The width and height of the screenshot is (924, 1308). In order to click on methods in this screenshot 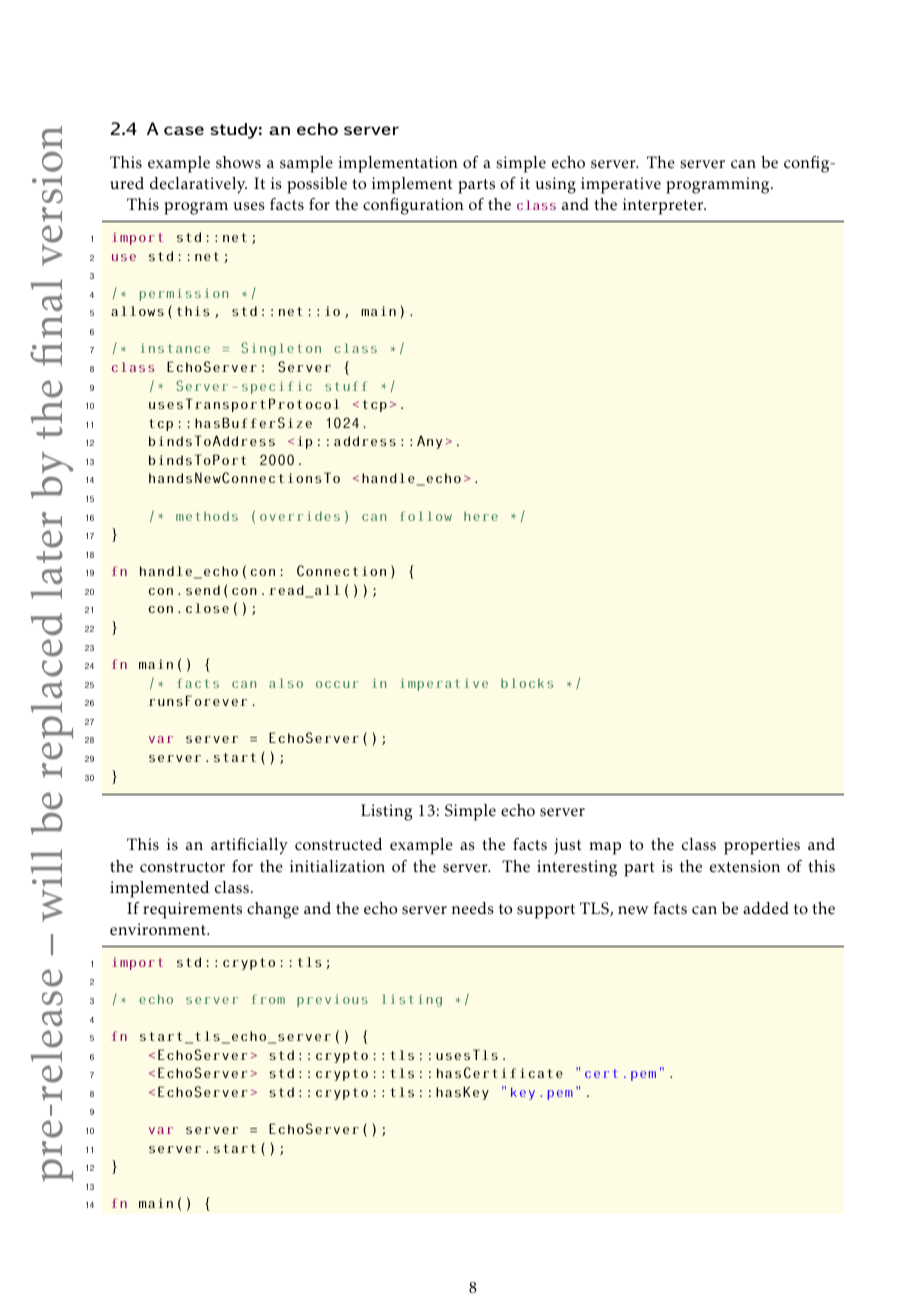, I will do `click(207, 516)`.
